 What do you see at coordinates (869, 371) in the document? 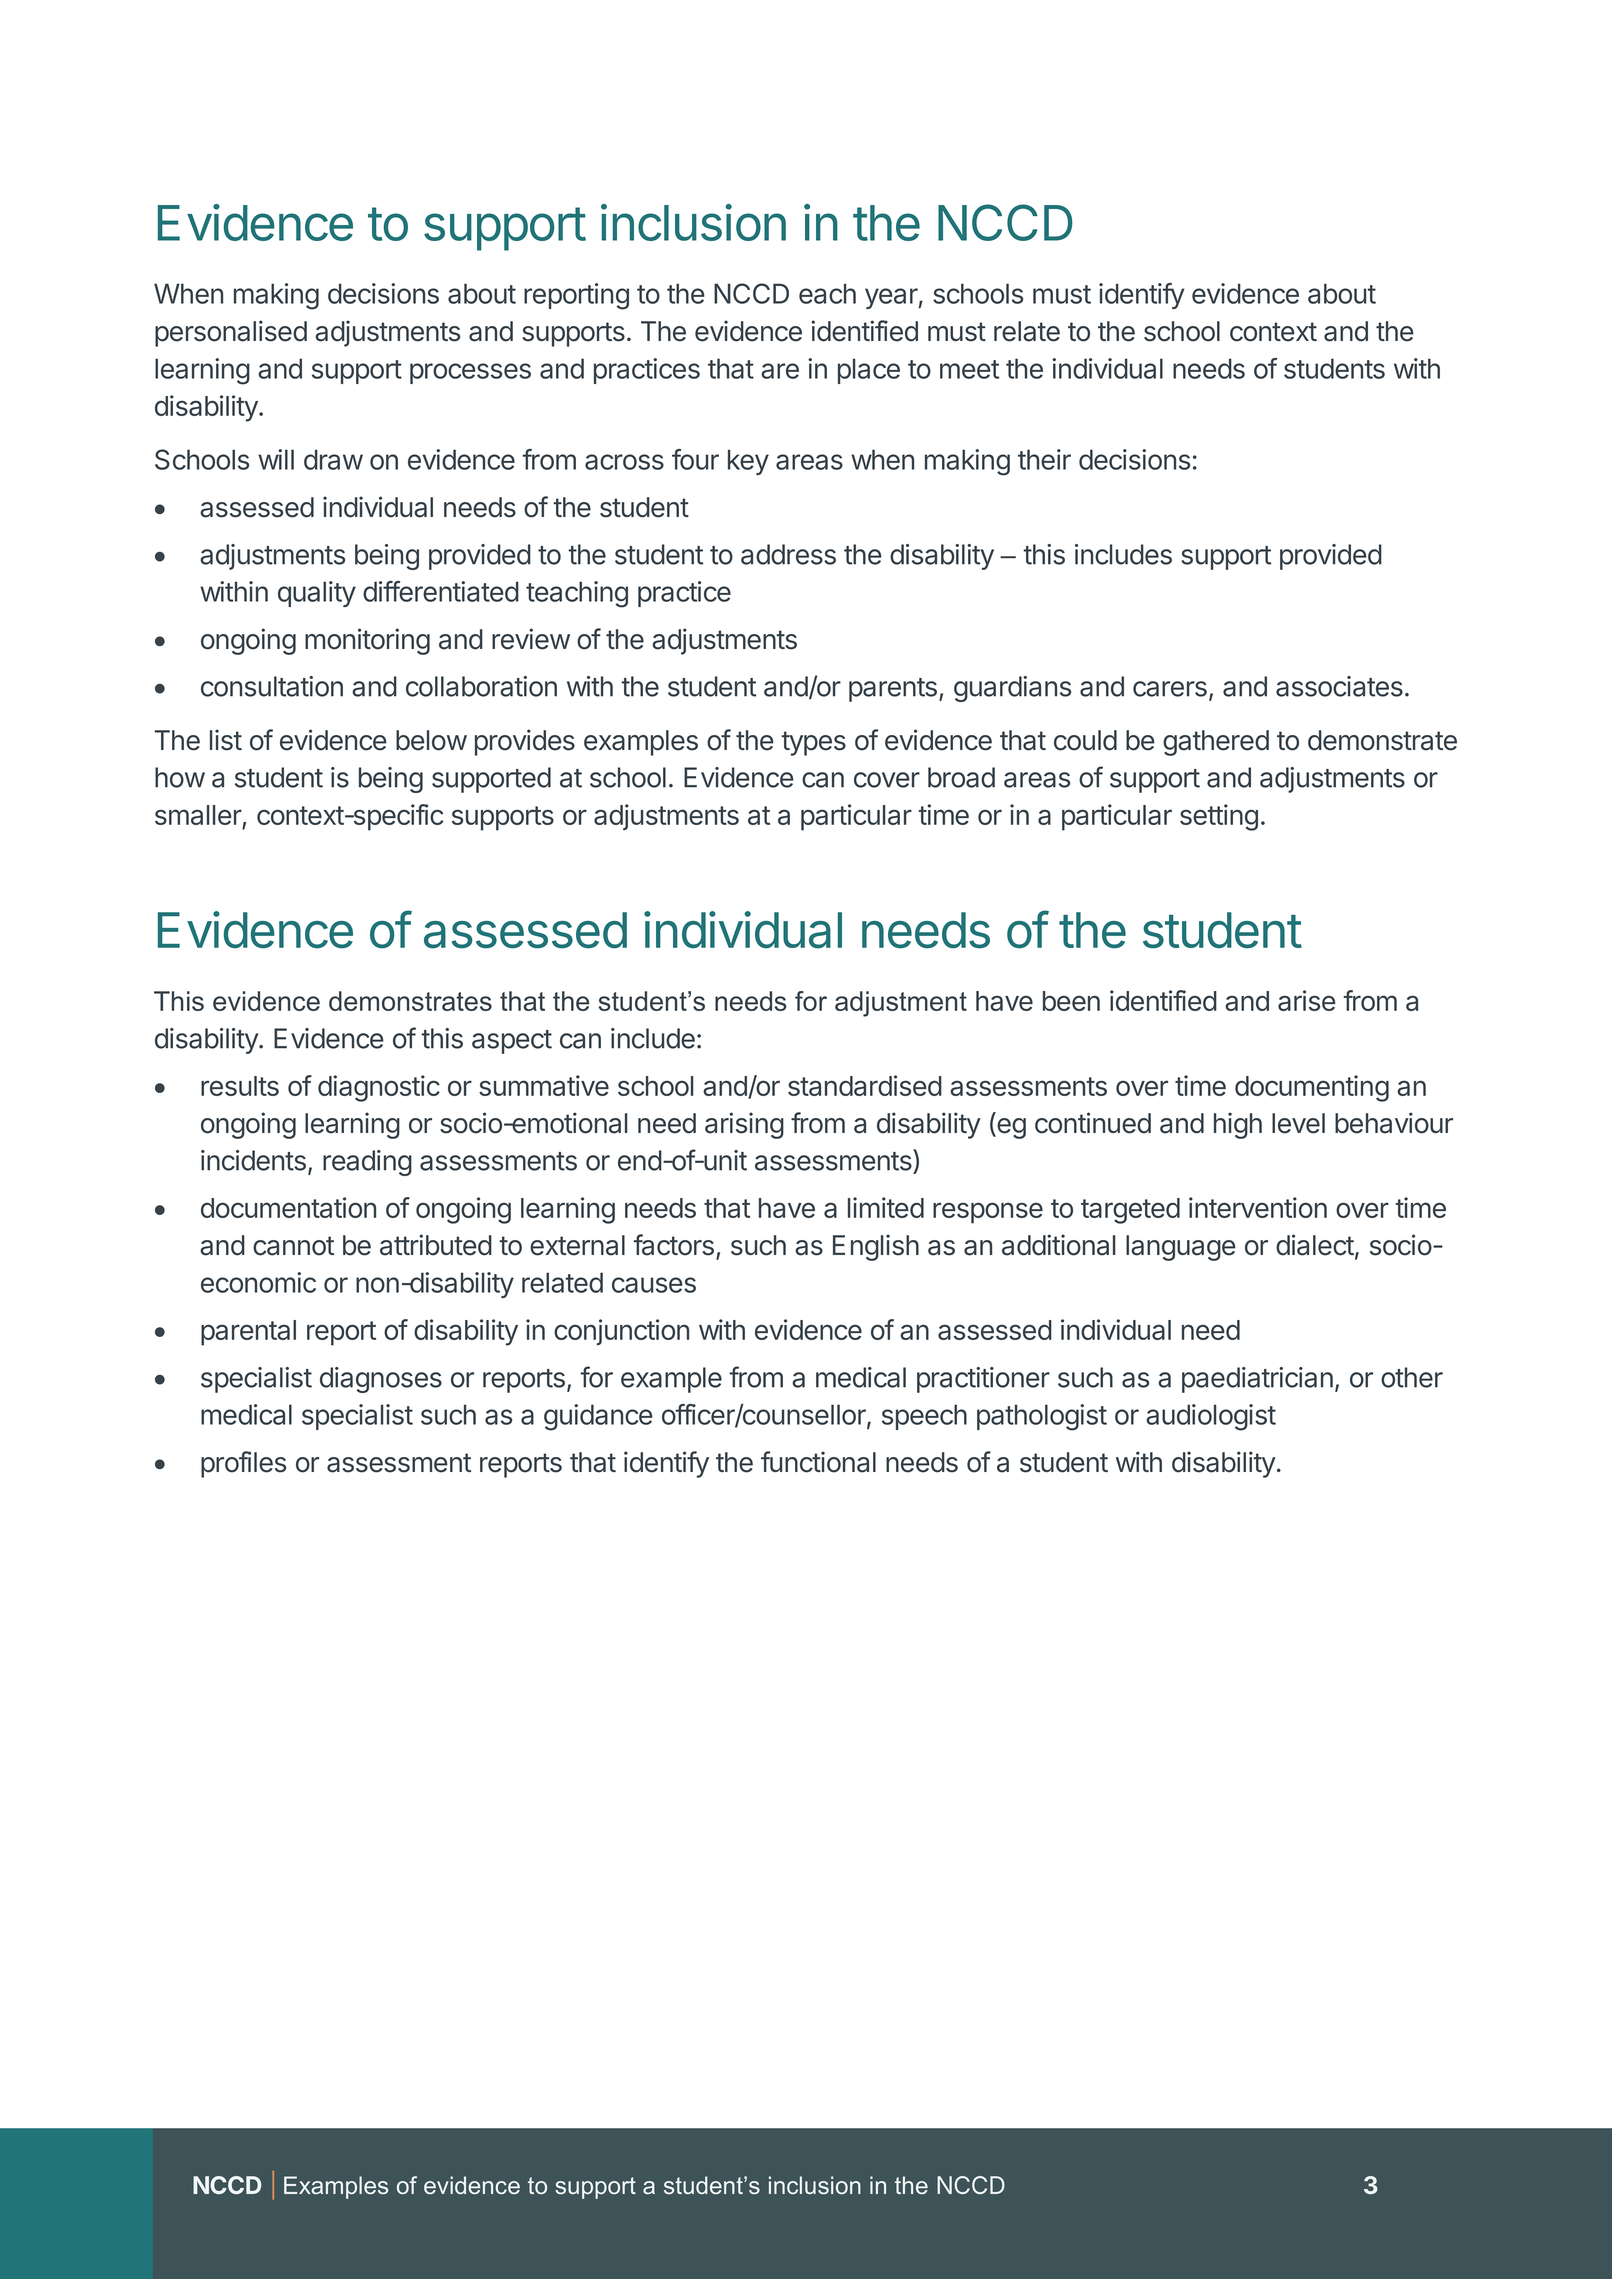
I see `place` at bounding box center [869, 371].
